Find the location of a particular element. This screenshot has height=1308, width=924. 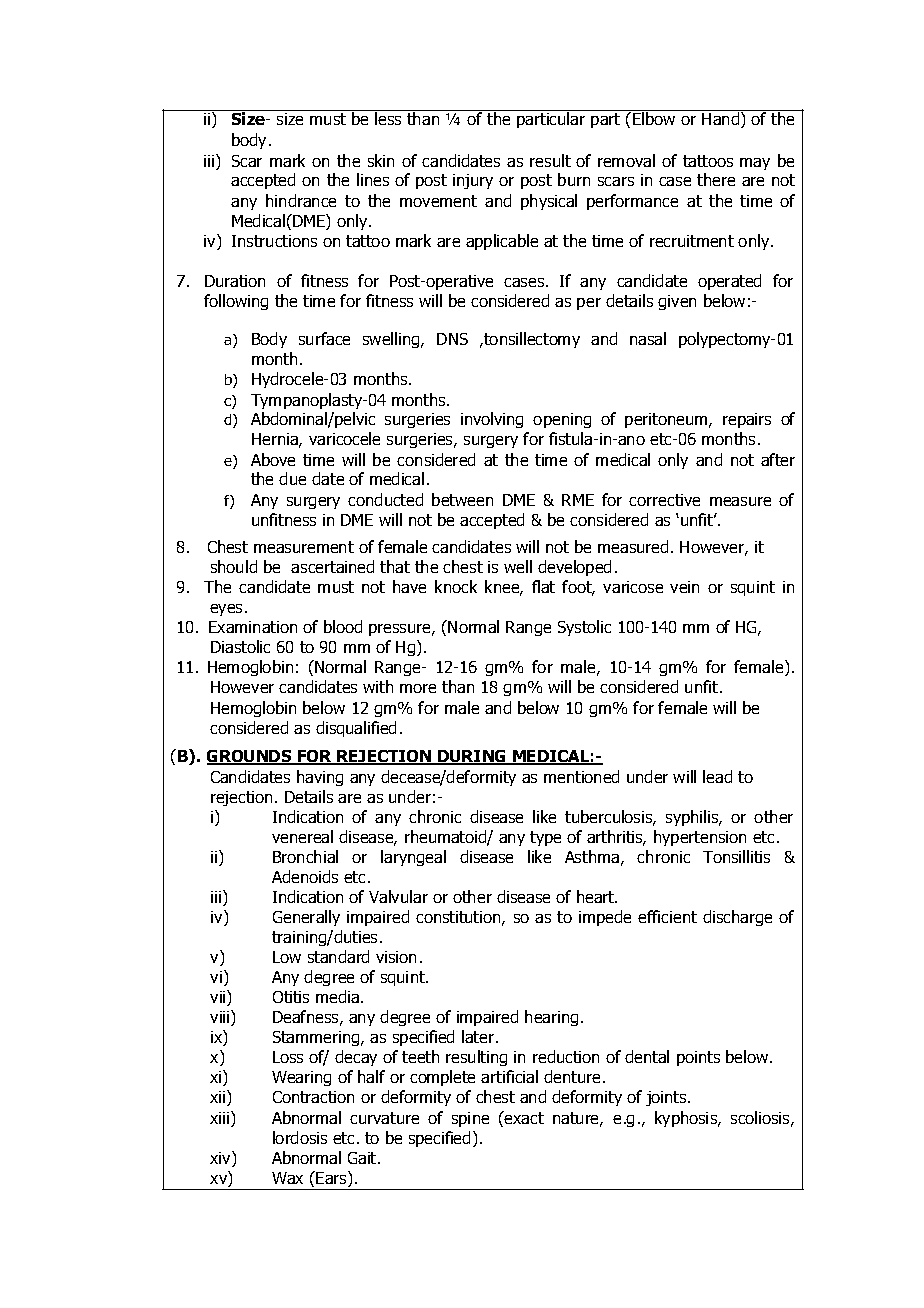

knock is located at coordinates (456, 586).
